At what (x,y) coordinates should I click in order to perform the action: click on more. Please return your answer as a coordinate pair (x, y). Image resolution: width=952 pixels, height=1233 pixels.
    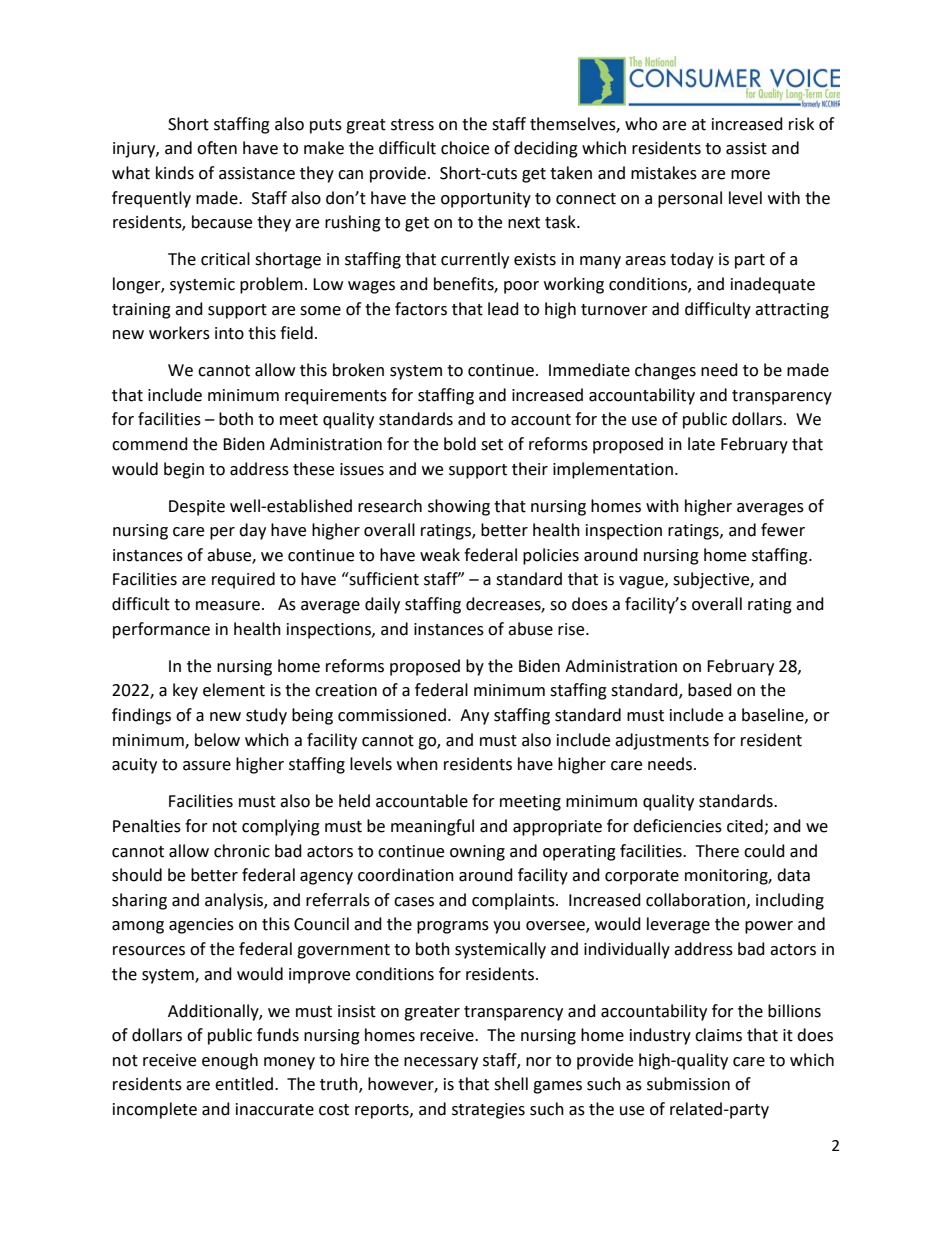
    Looking at the image, I should click on (750, 175).
